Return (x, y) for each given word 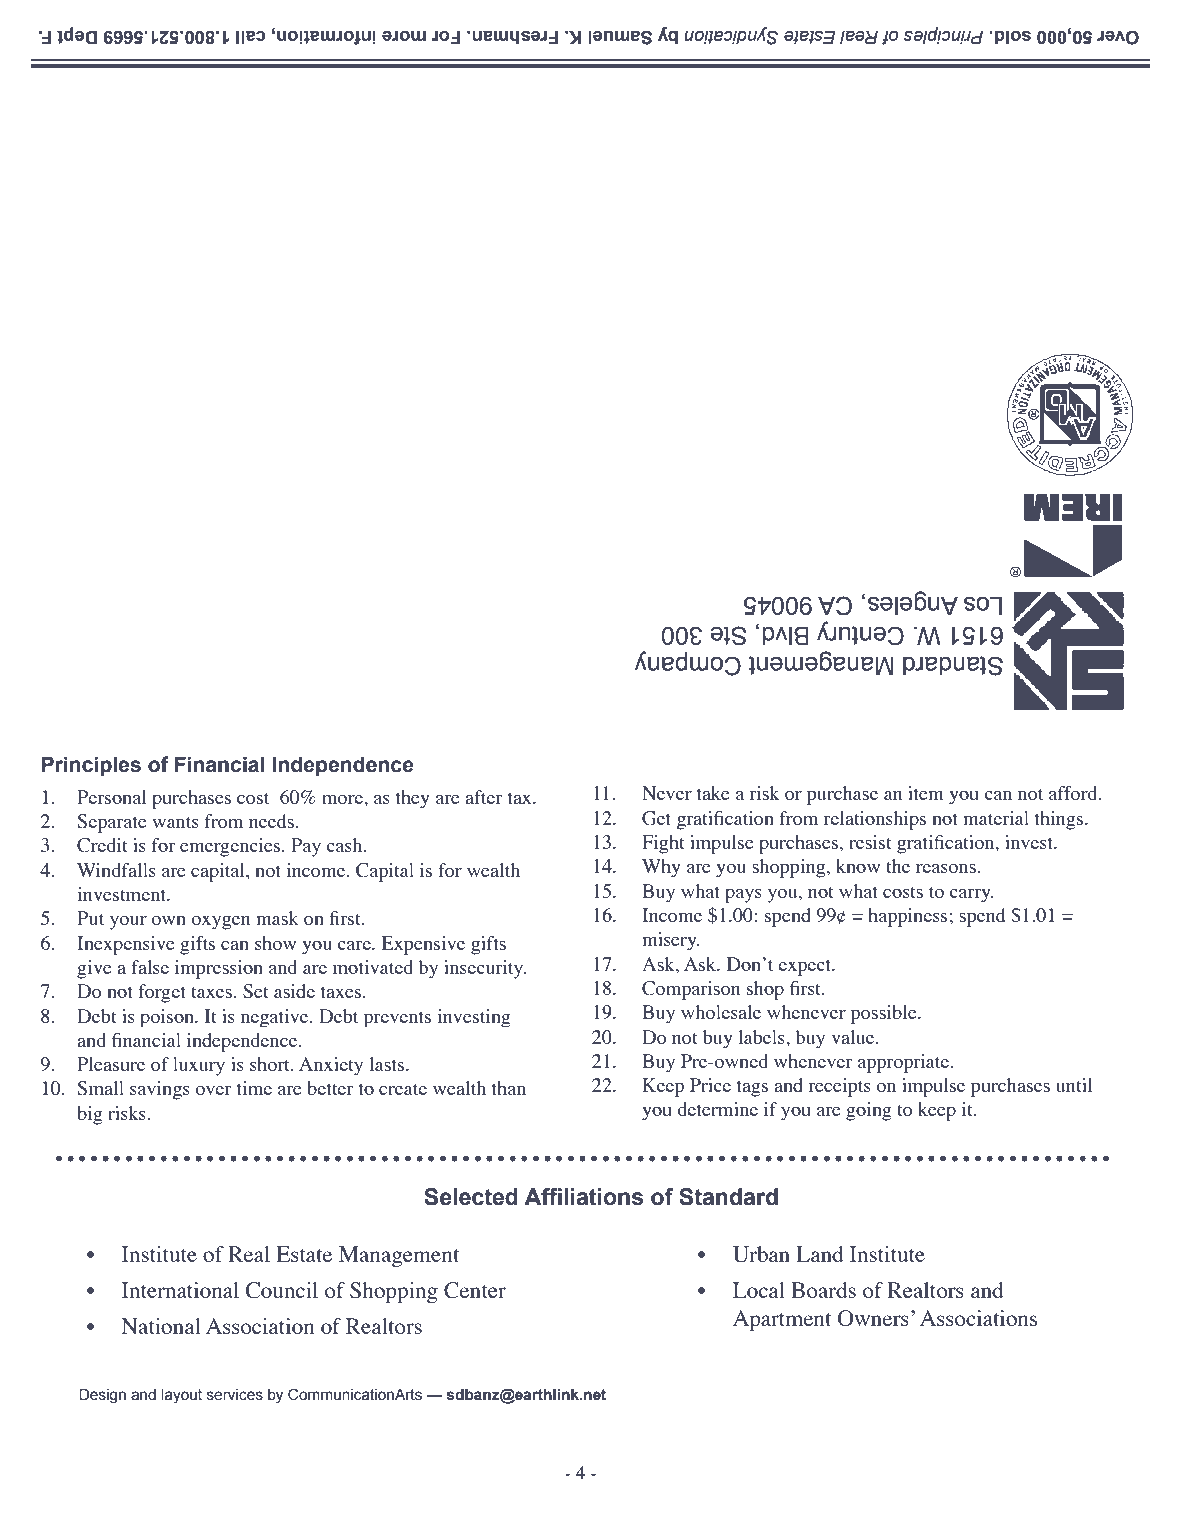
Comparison (691, 990)
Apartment (782, 1320)
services (235, 1395)
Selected (471, 1197)
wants (176, 822)
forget (162, 993)
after (483, 797)
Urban (761, 1254)
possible (884, 1014)
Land (819, 1254)
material (996, 818)
